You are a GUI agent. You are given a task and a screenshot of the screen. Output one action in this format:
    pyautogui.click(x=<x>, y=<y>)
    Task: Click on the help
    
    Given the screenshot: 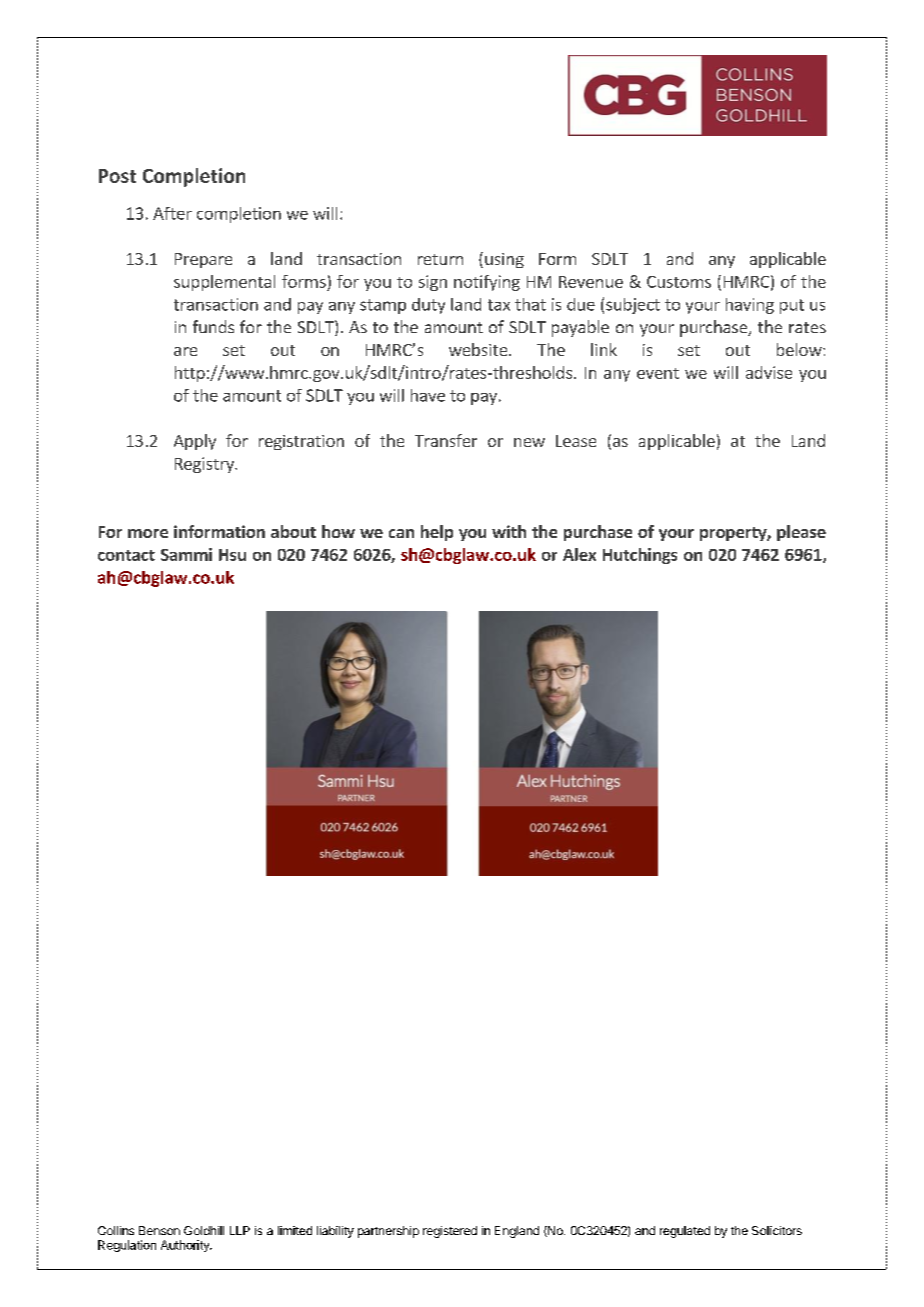 What is the action you would take?
    pyautogui.click(x=437, y=533)
